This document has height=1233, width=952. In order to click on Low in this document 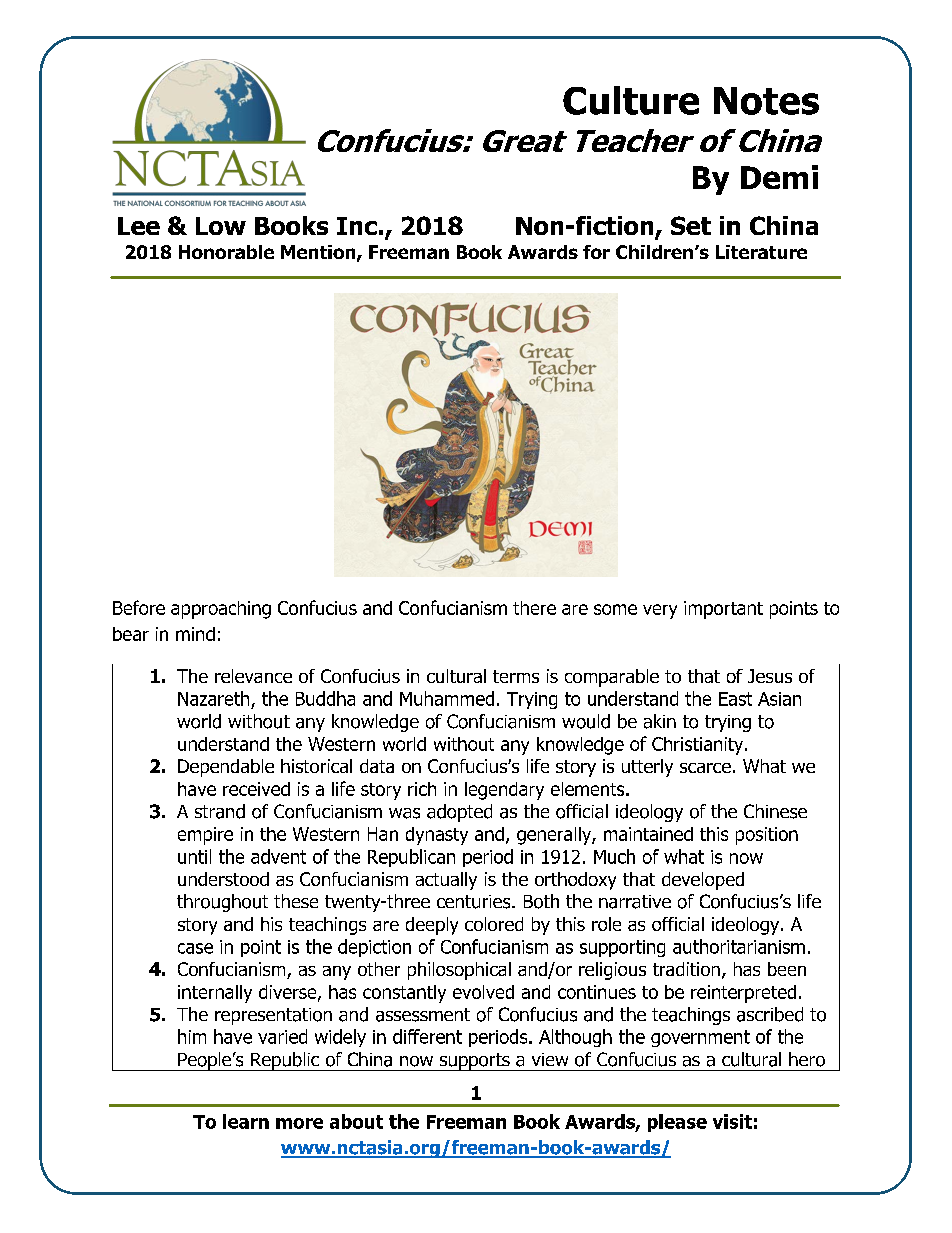, I will do `click(221, 226)`.
